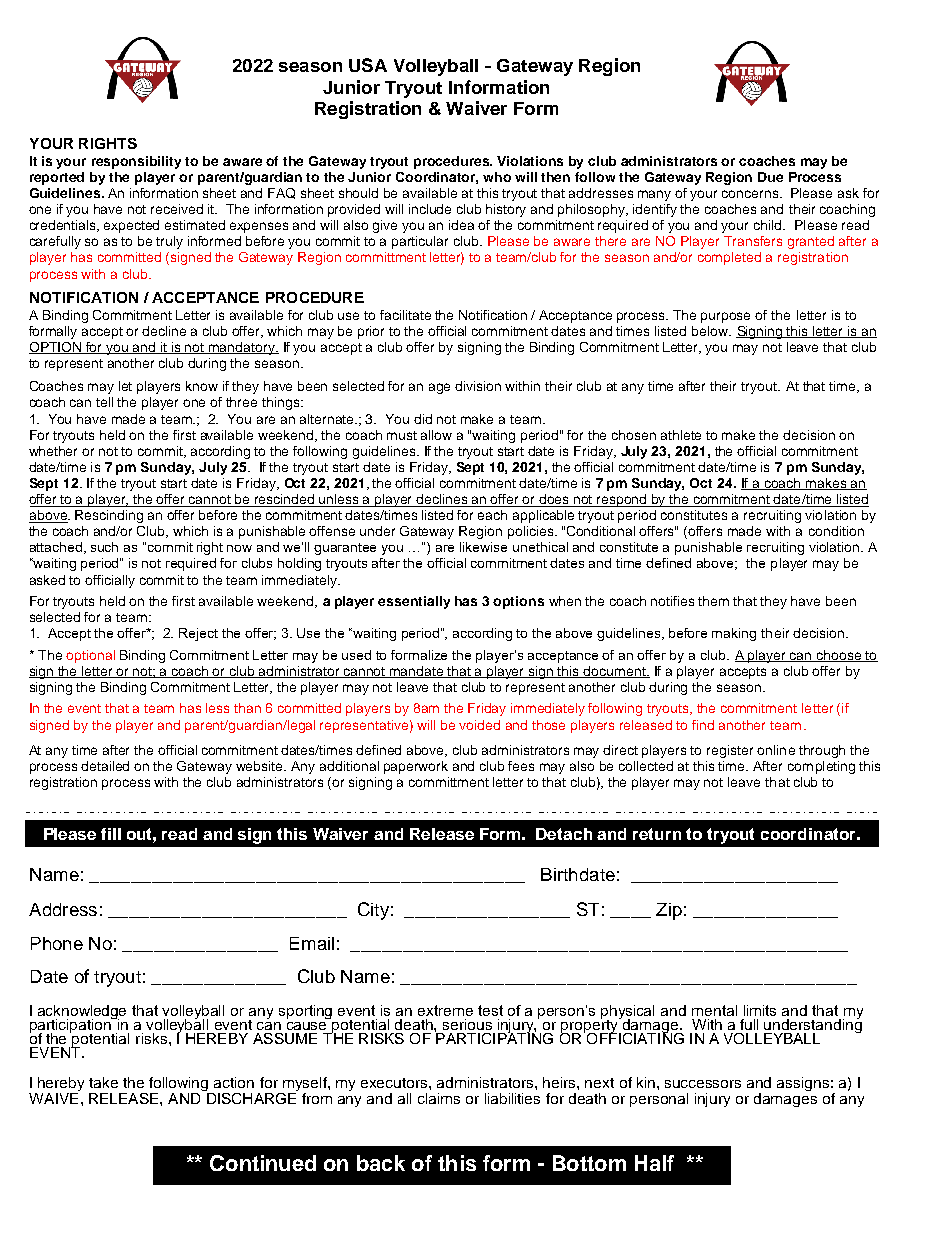  I want to click on division, so click(478, 386).
